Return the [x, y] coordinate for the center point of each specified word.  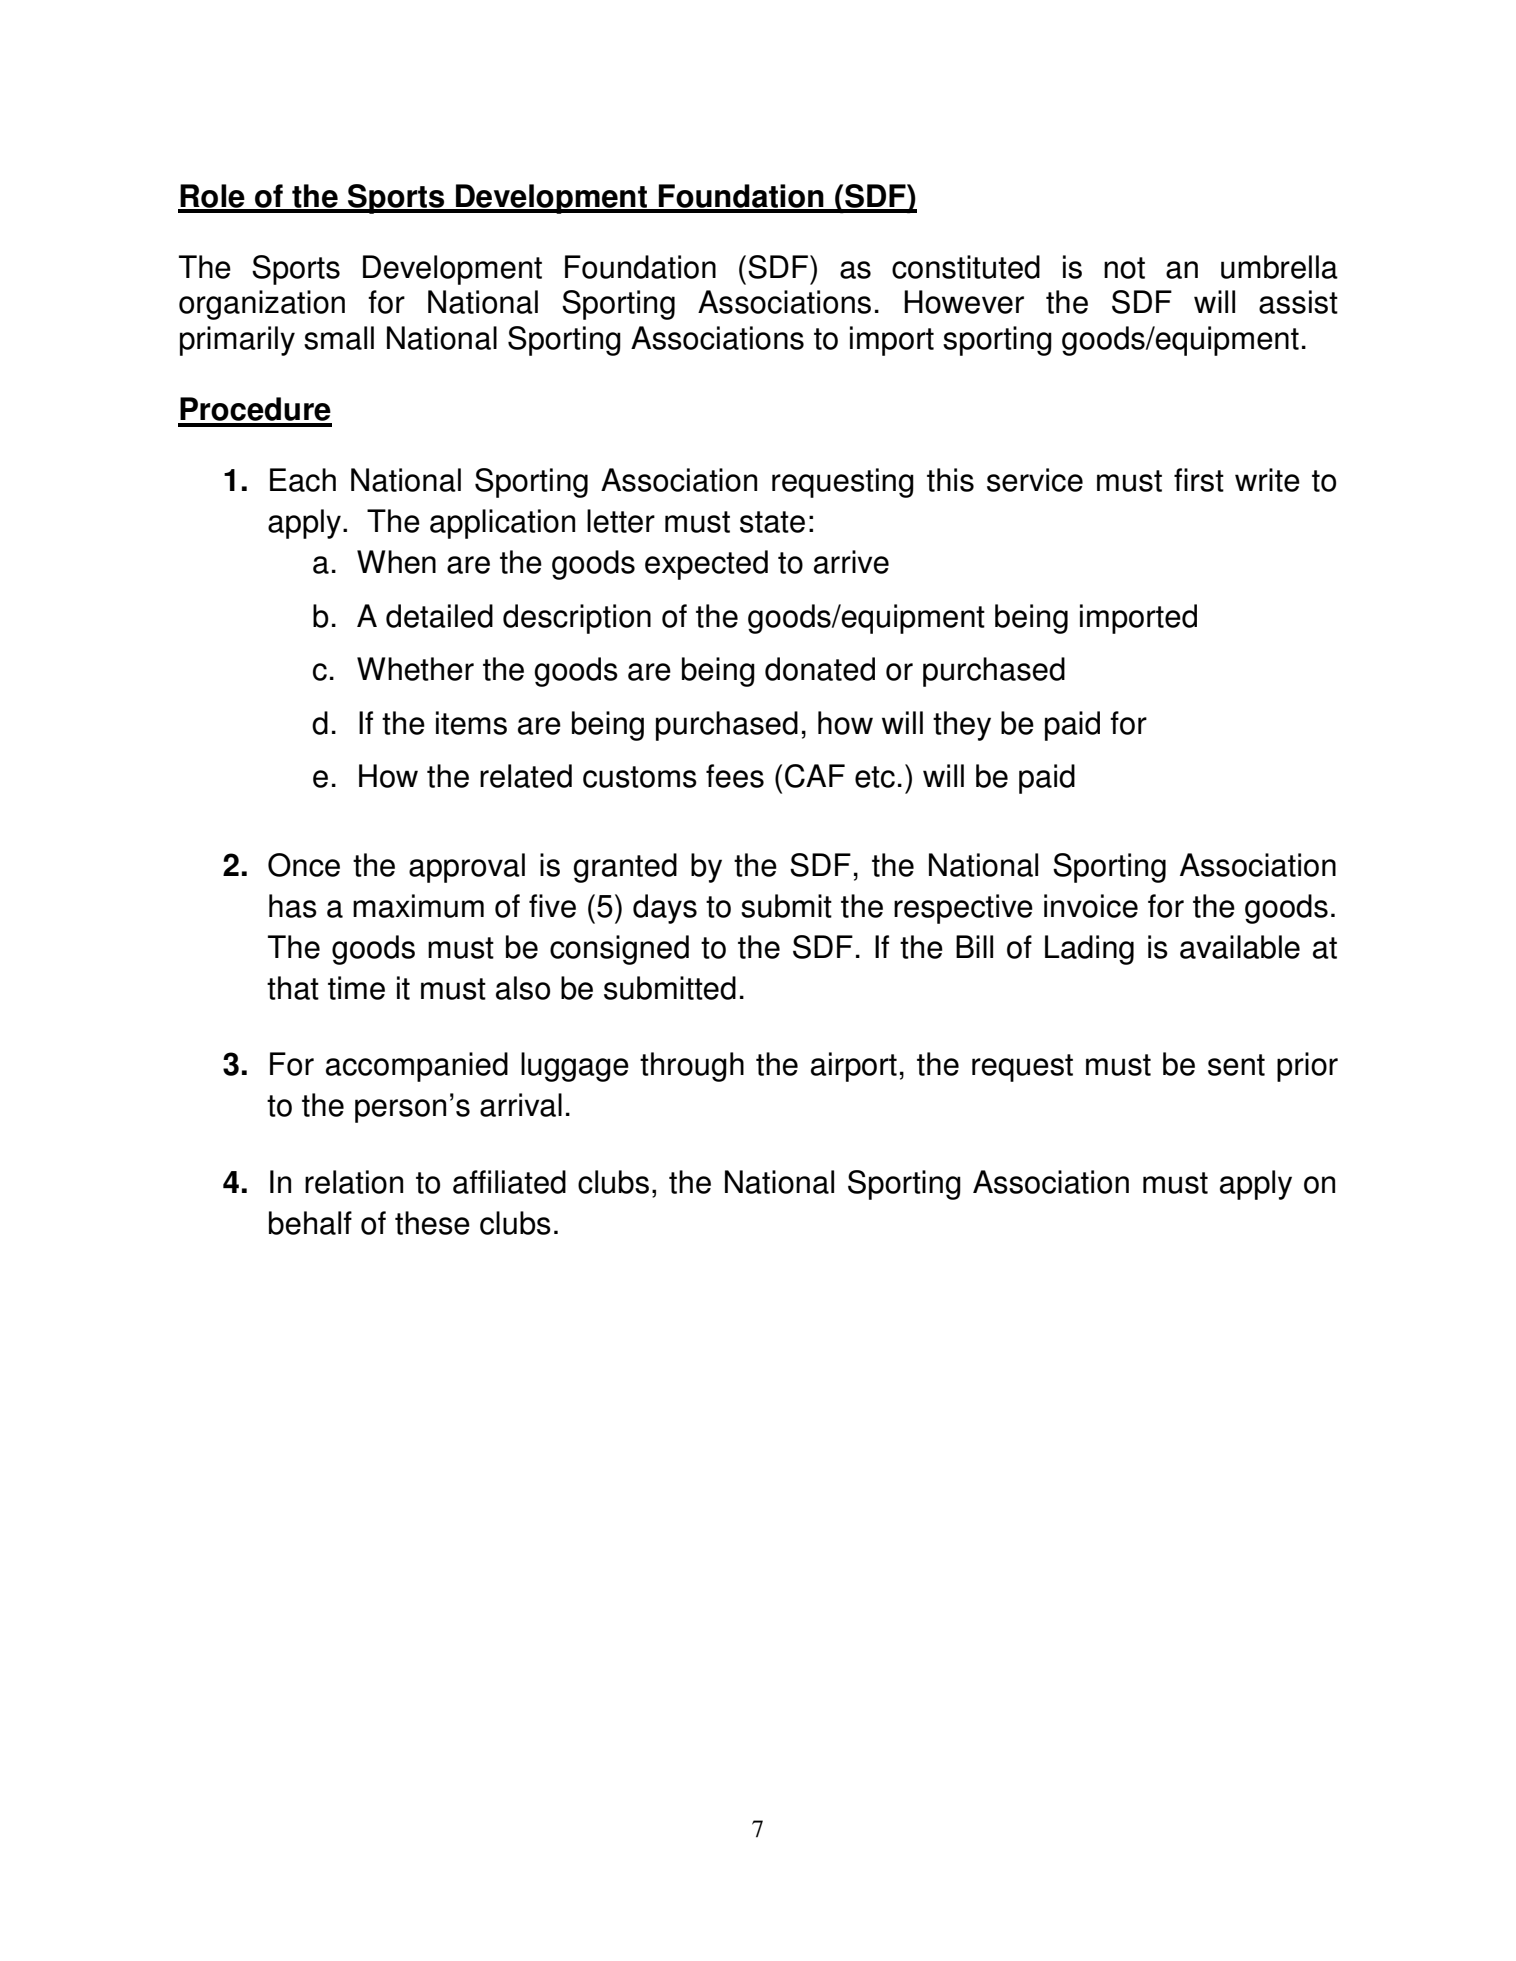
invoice [1091, 906]
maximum [418, 906]
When [396, 562]
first [1199, 480]
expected [706, 565]
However [964, 302]
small [339, 338]
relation [354, 1182]
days [665, 909]
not [1124, 268]
